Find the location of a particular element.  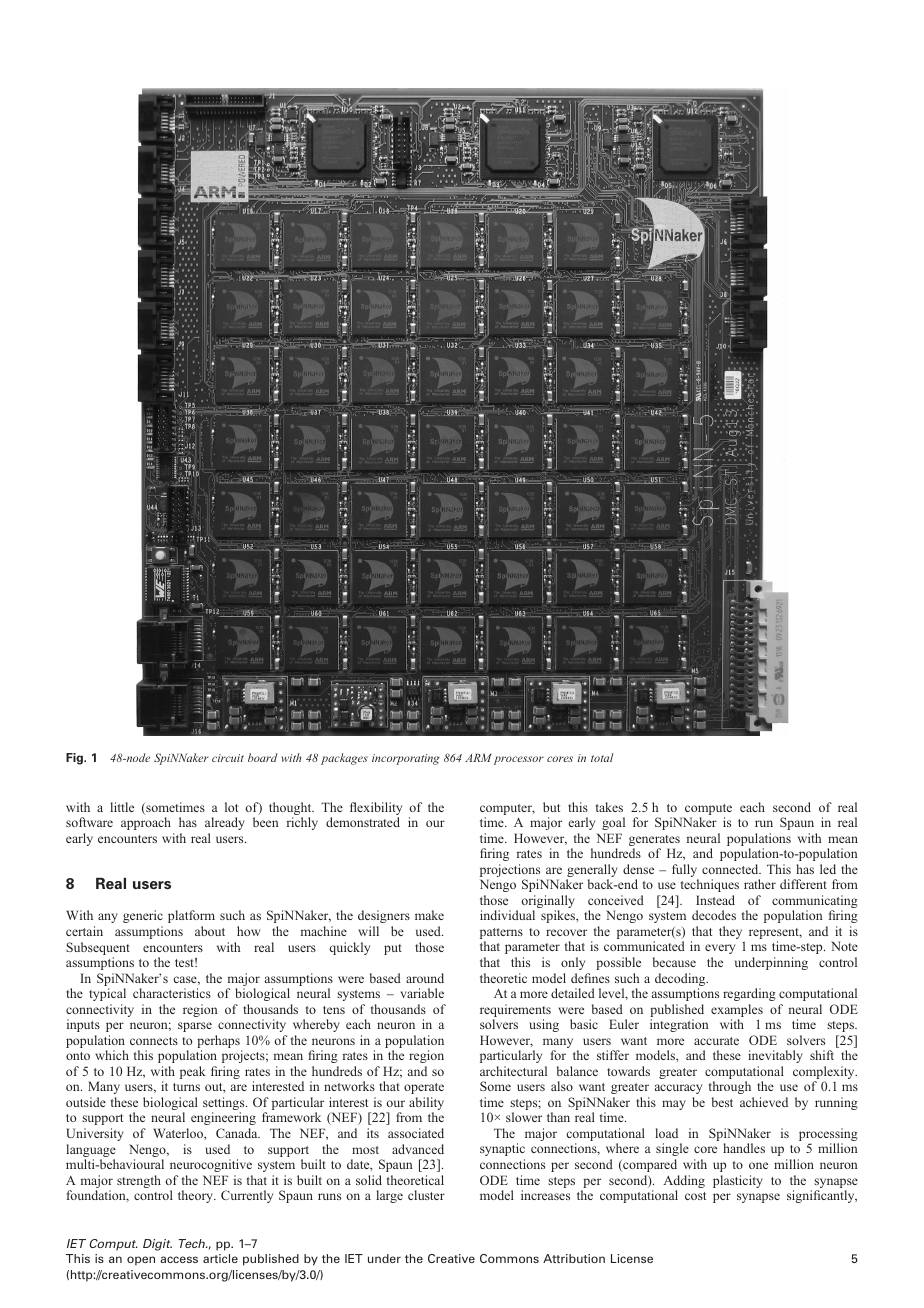

total is located at coordinates (602, 757).
